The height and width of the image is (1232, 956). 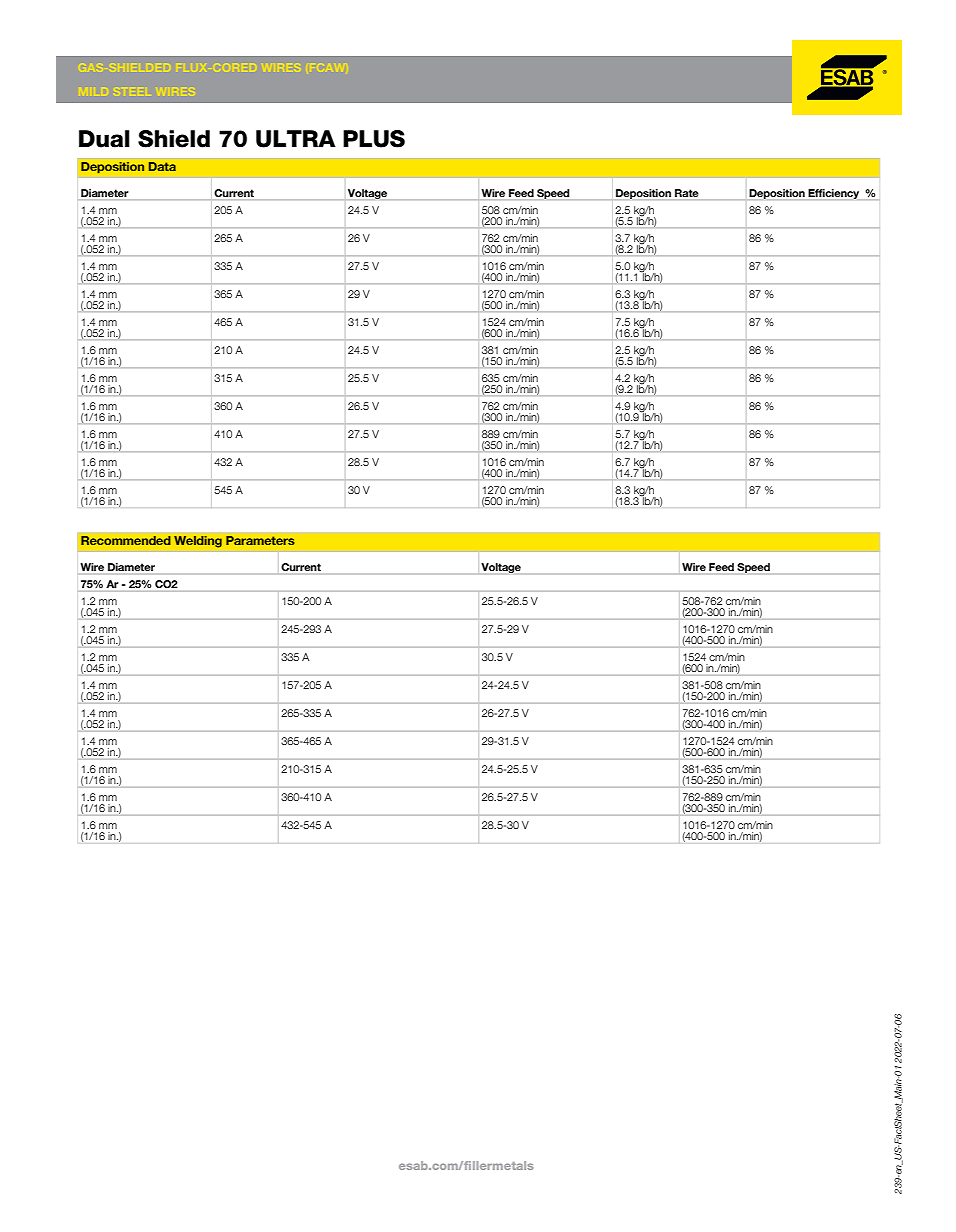 I want to click on Recommended, so click(x=126, y=541).
